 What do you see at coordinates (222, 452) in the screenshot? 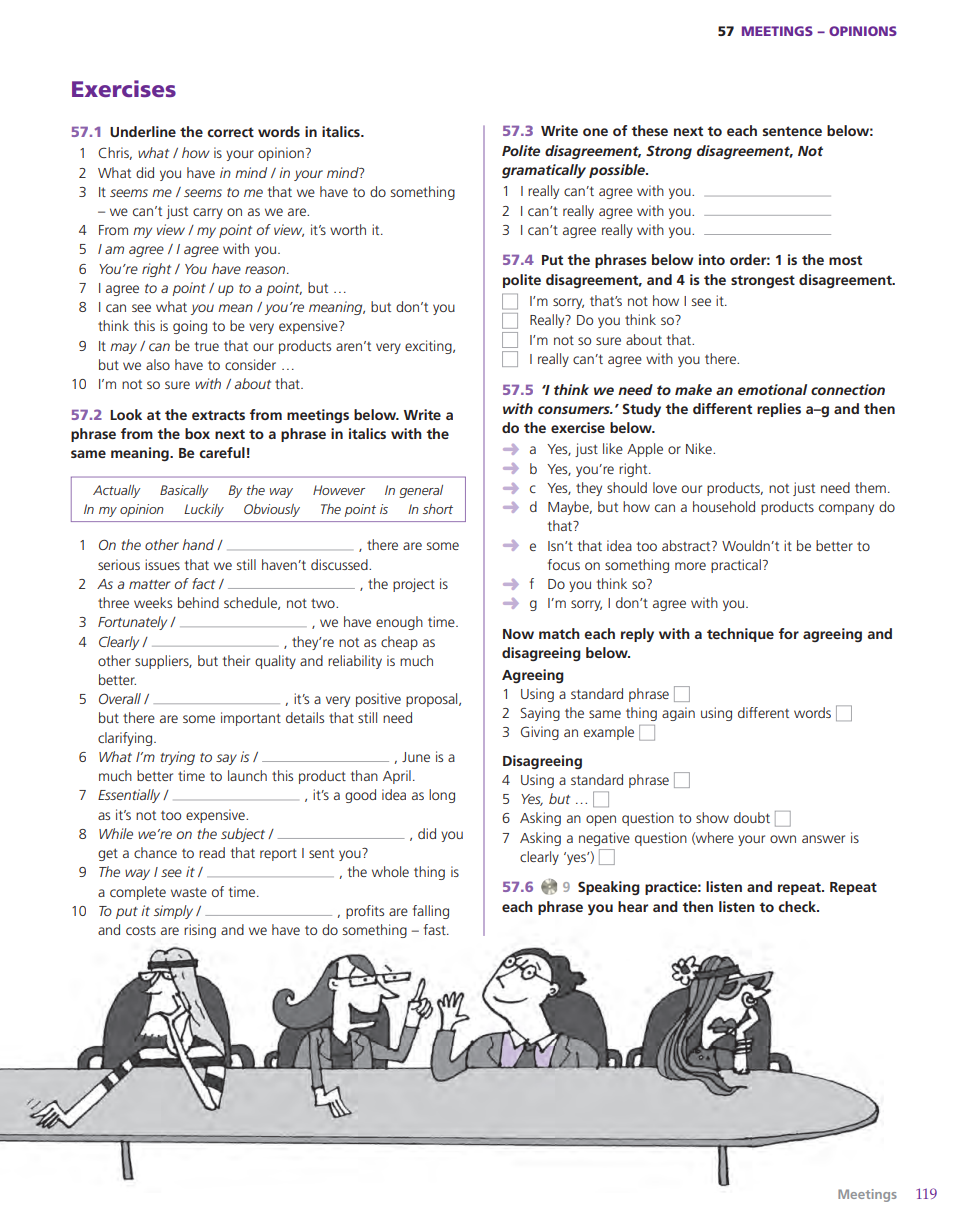
I see `careful` at bounding box center [222, 452].
